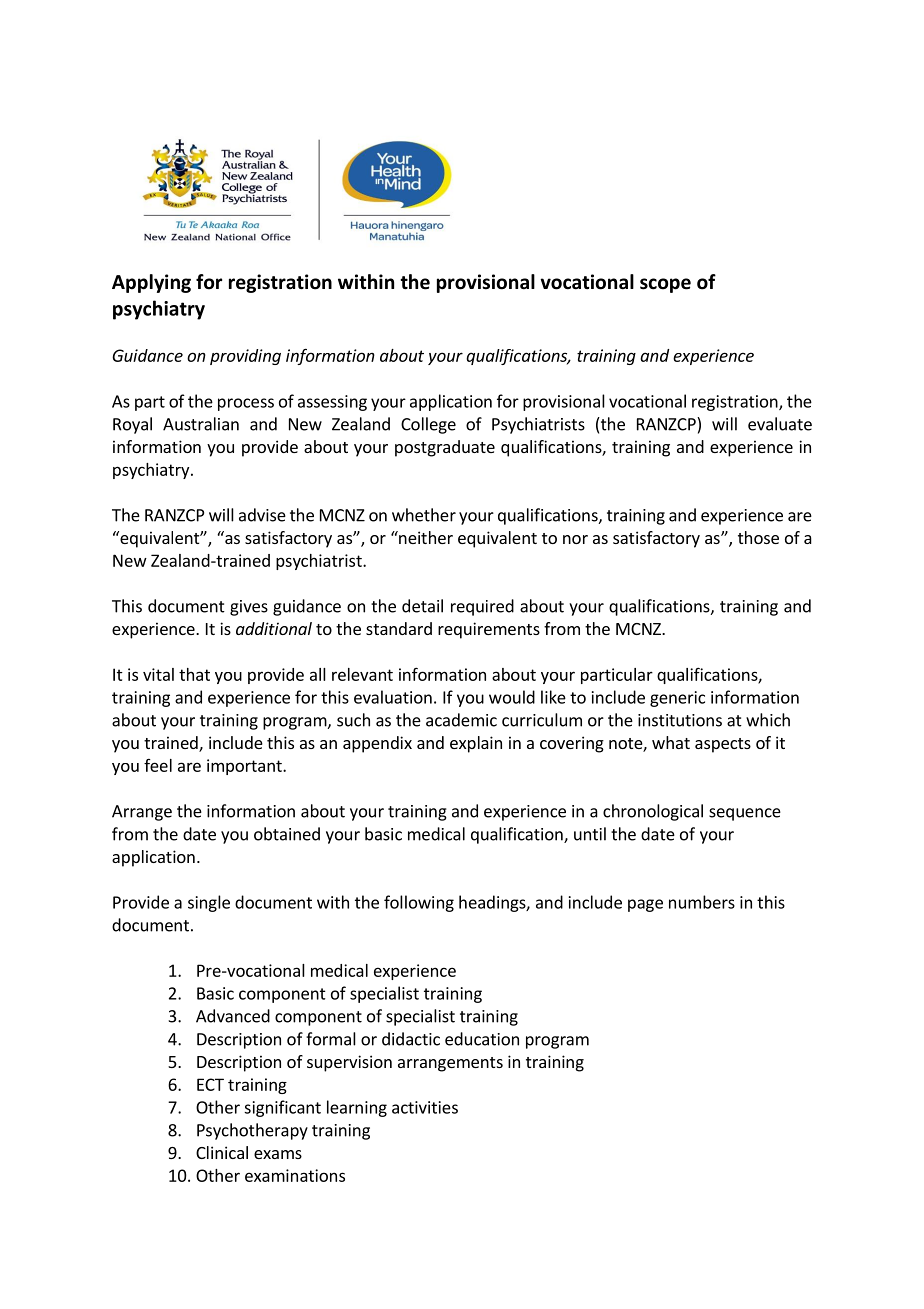  Describe the element at coordinates (461, 720) in the document. I see `academic` at that location.
